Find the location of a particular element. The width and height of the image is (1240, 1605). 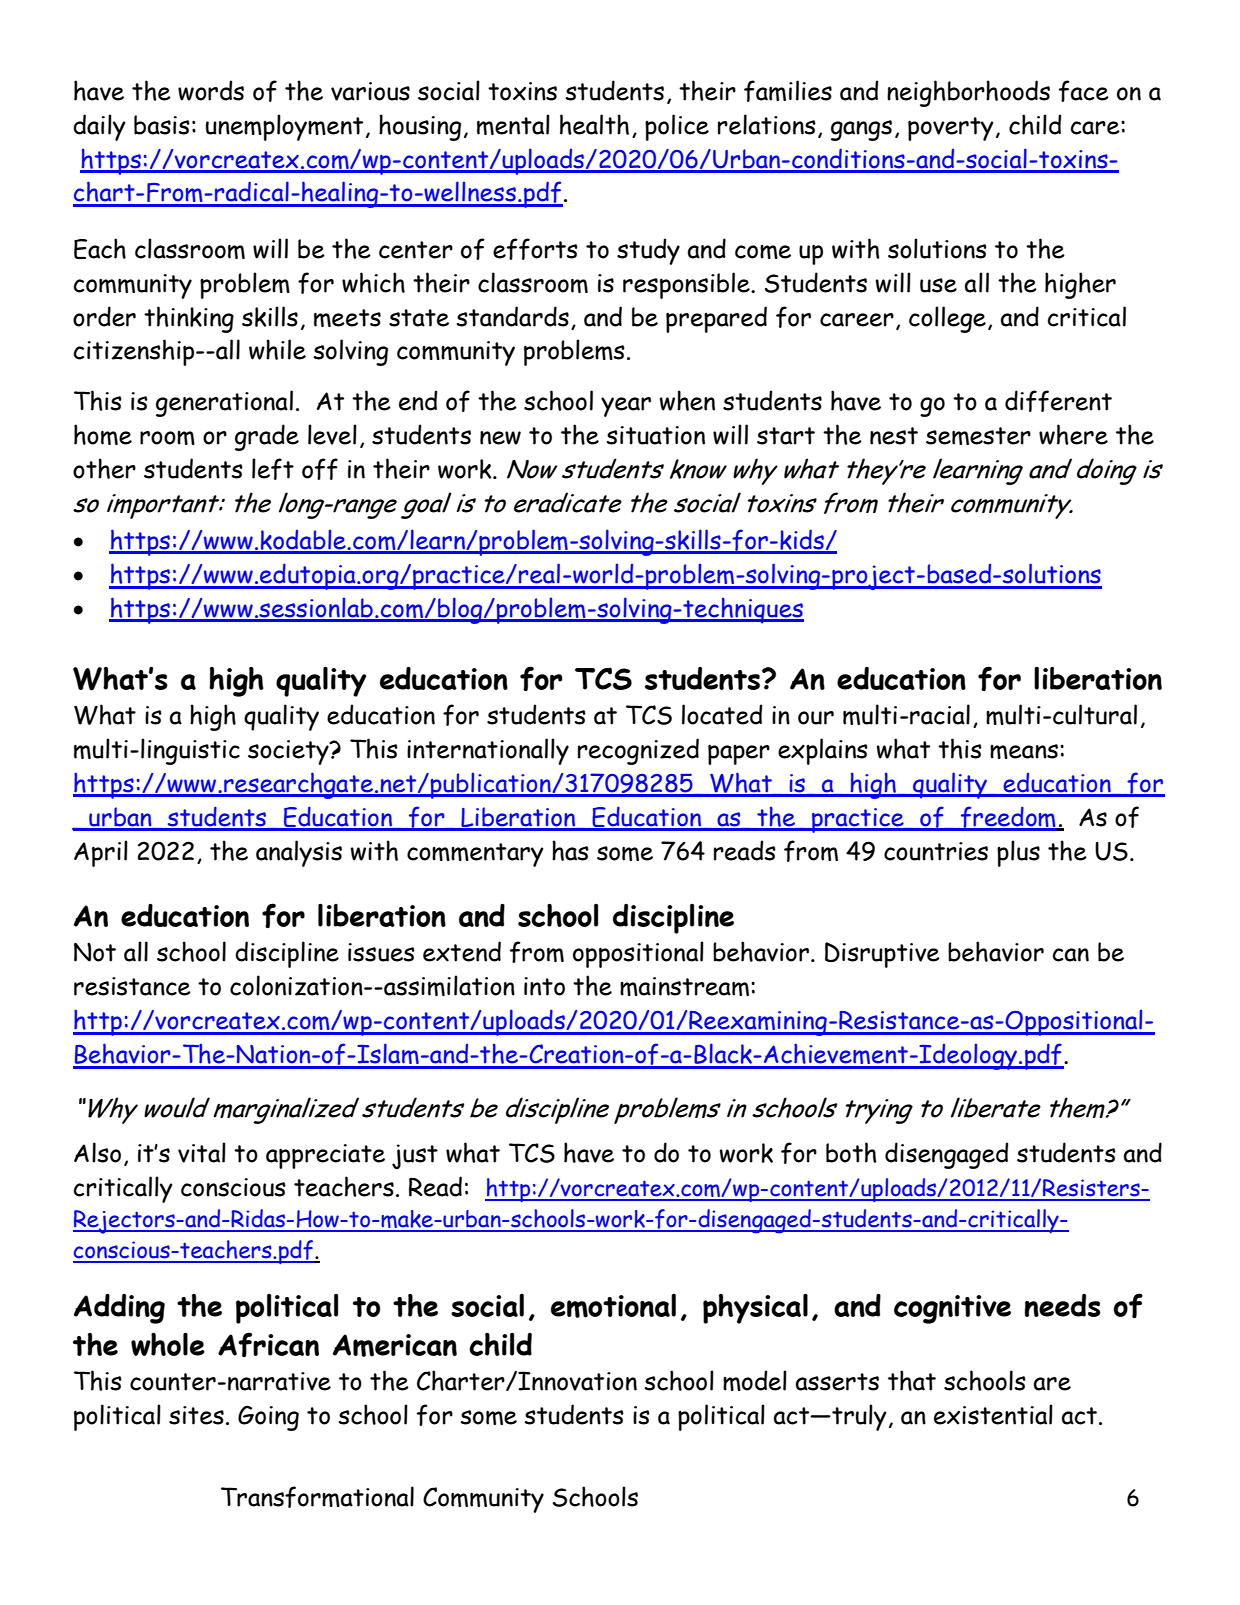

model is located at coordinates (755, 1380).
